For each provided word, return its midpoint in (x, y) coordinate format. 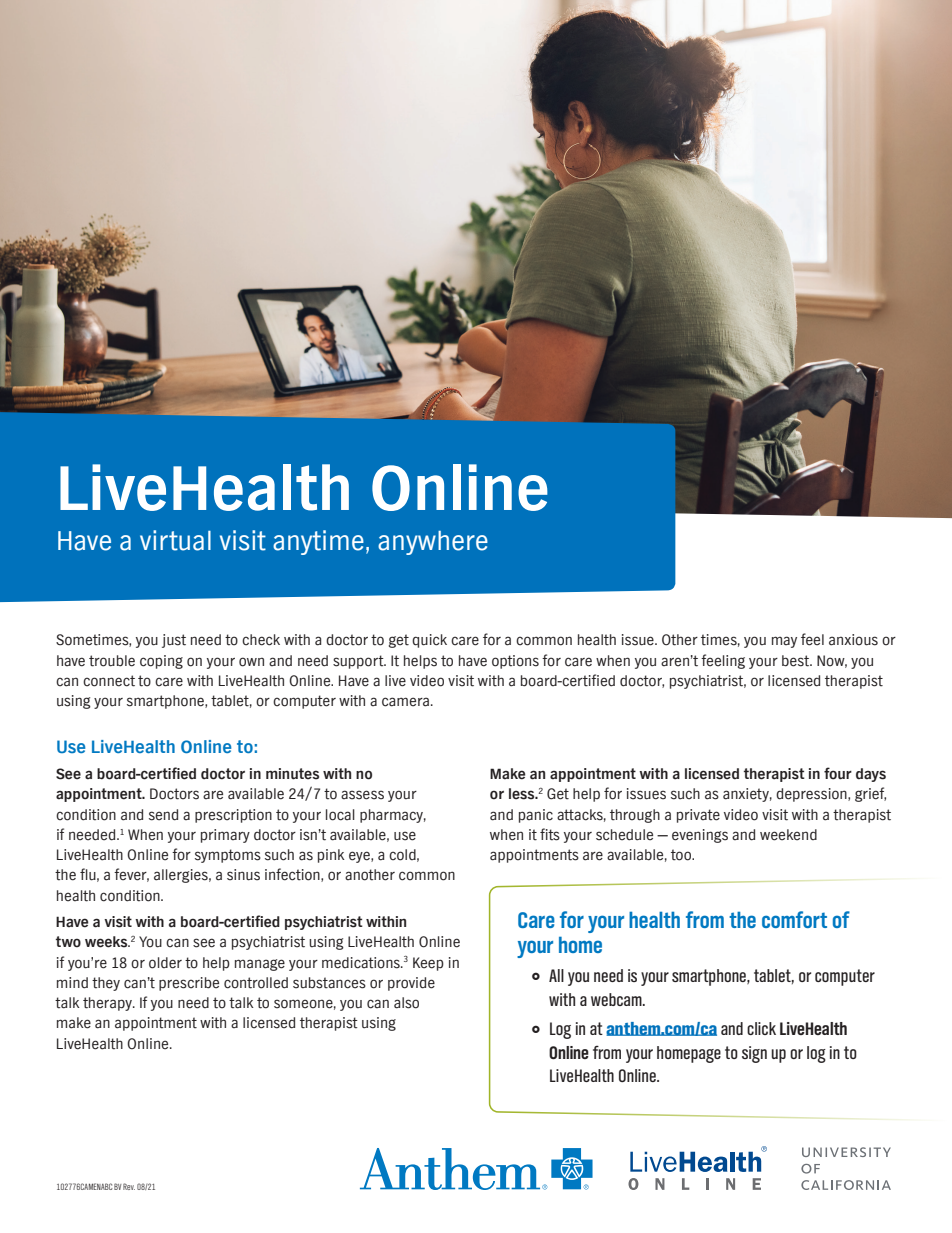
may (784, 642)
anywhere (433, 543)
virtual (175, 540)
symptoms (228, 856)
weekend (788, 835)
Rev (129, 1186)
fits (550, 834)
